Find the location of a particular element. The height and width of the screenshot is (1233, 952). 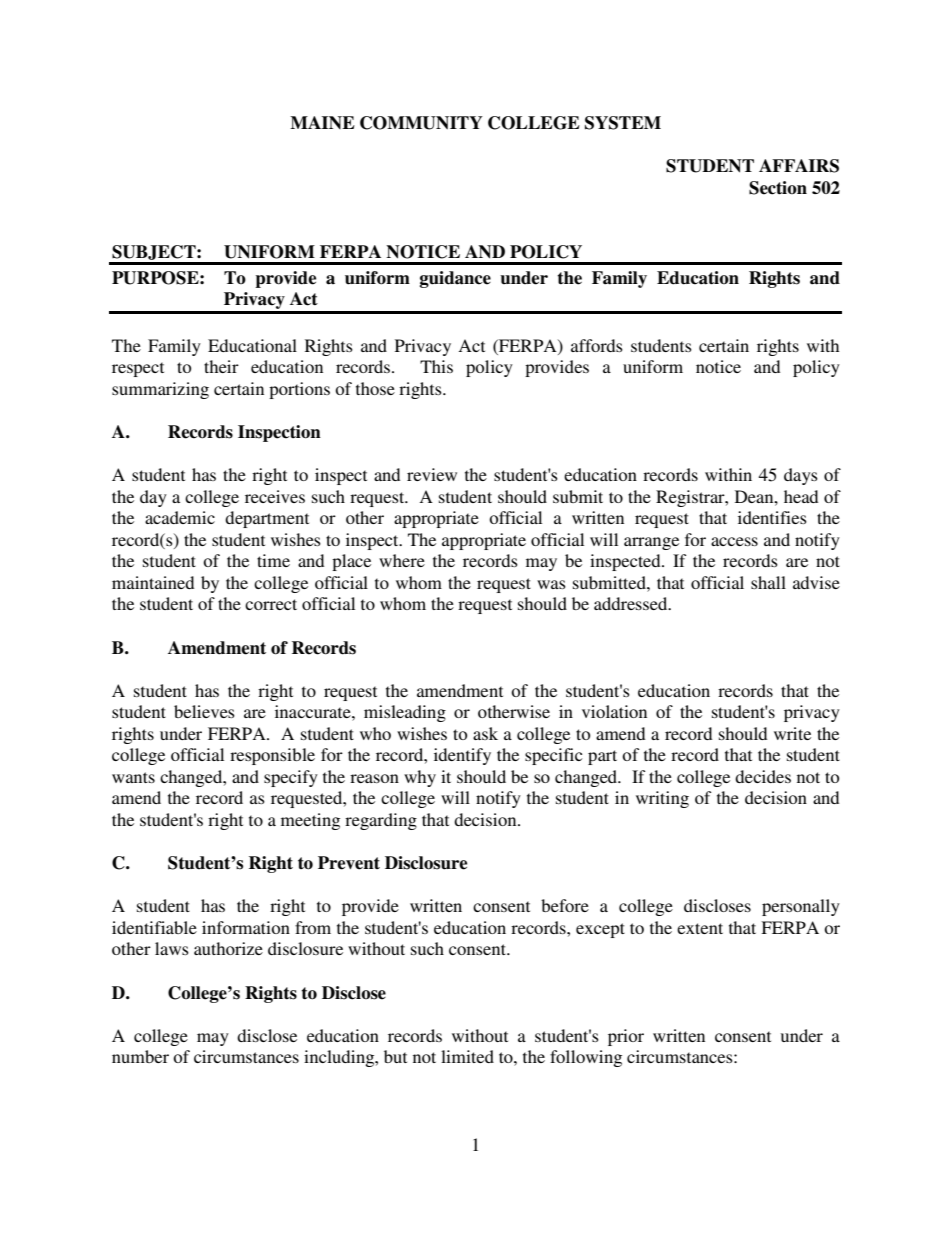

COMMUNITY is located at coordinates (421, 123).
